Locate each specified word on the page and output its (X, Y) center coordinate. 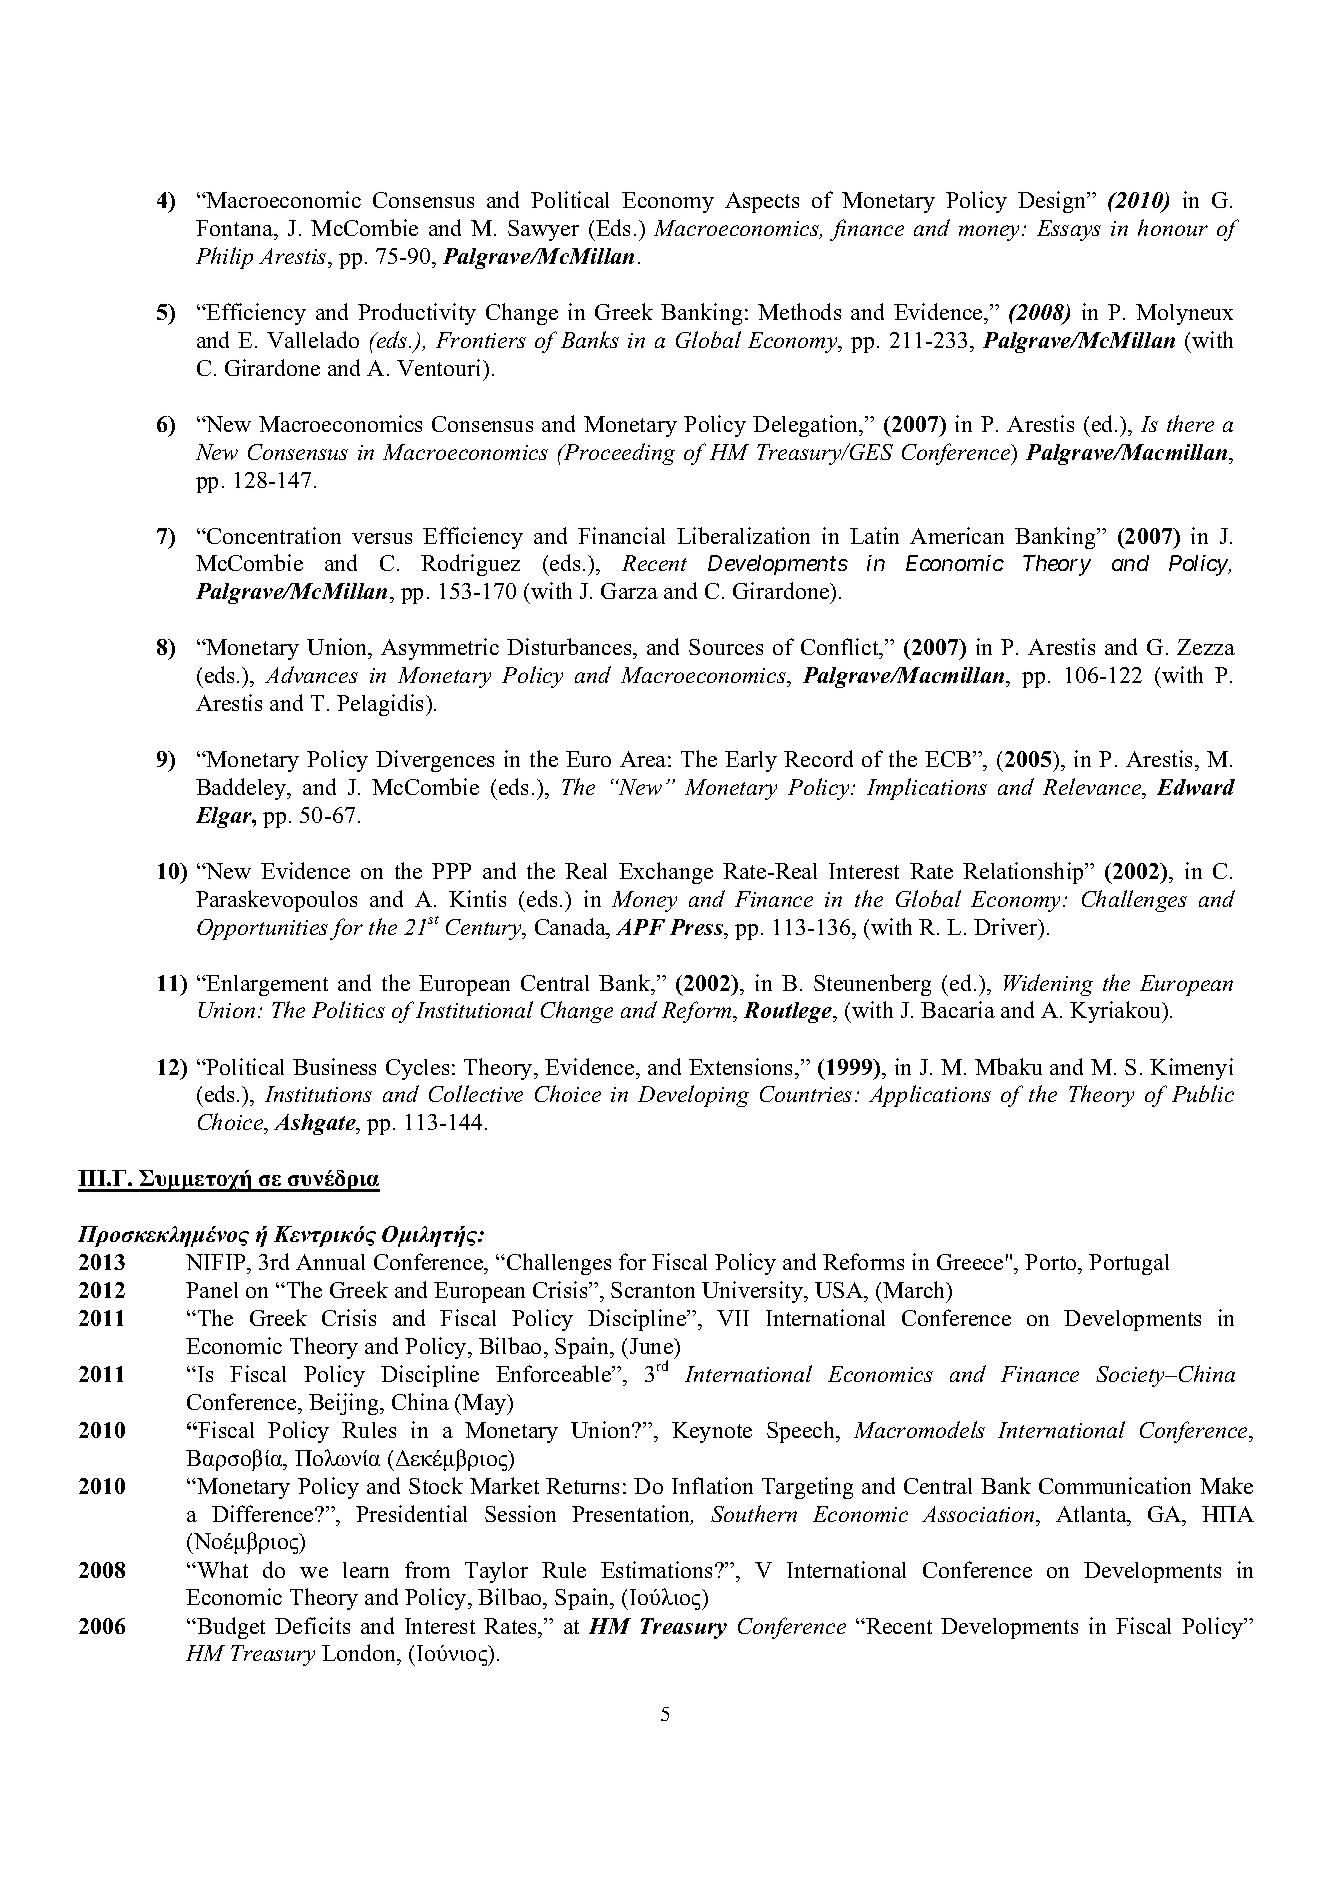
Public (1203, 1093)
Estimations (658, 1569)
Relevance (1093, 786)
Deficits (312, 1625)
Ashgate (316, 1124)
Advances (311, 674)
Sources (726, 647)
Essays (1069, 230)
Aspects (762, 202)
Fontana (236, 228)
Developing (693, 1096)
